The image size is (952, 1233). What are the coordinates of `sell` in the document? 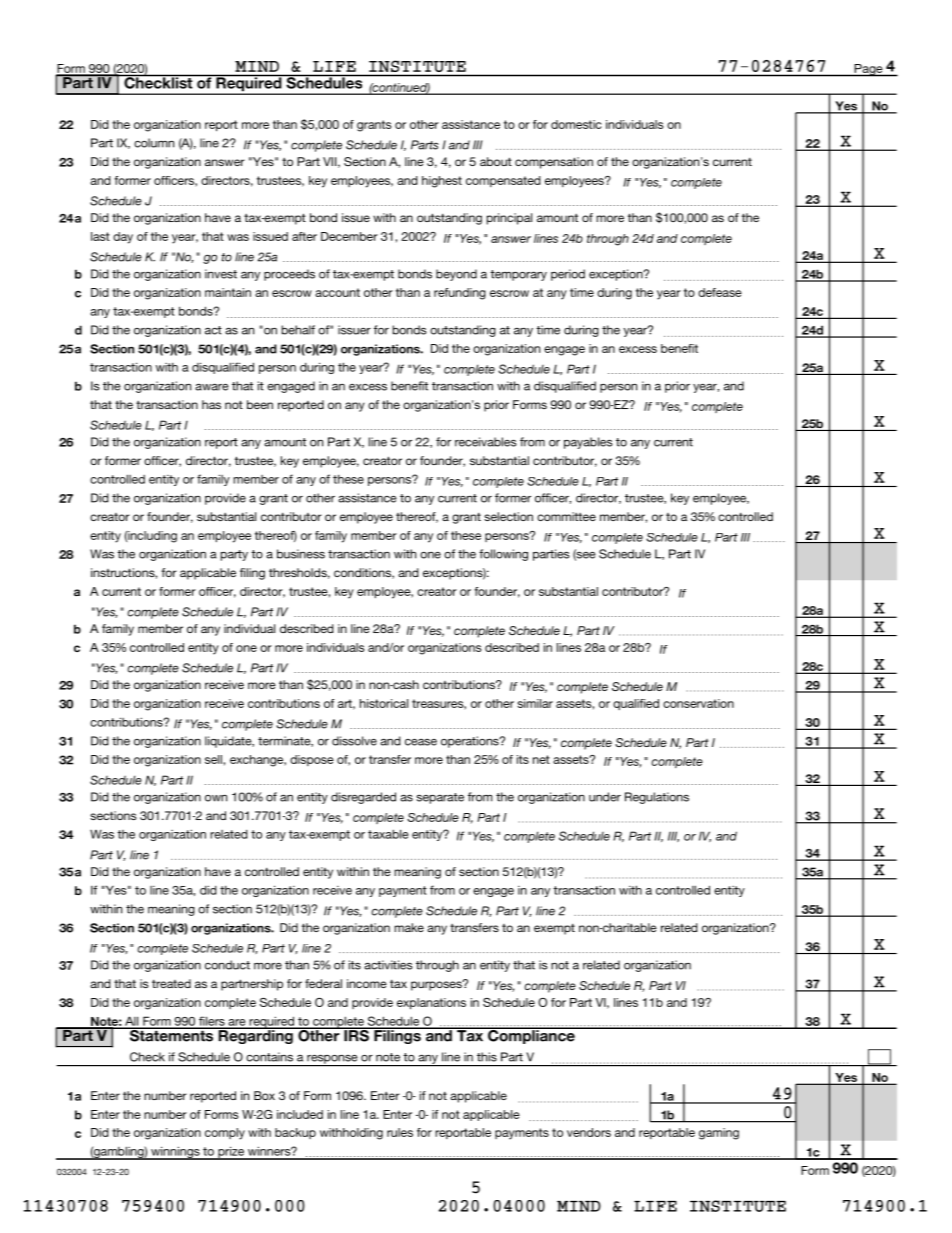 It's located at (213, 759).
